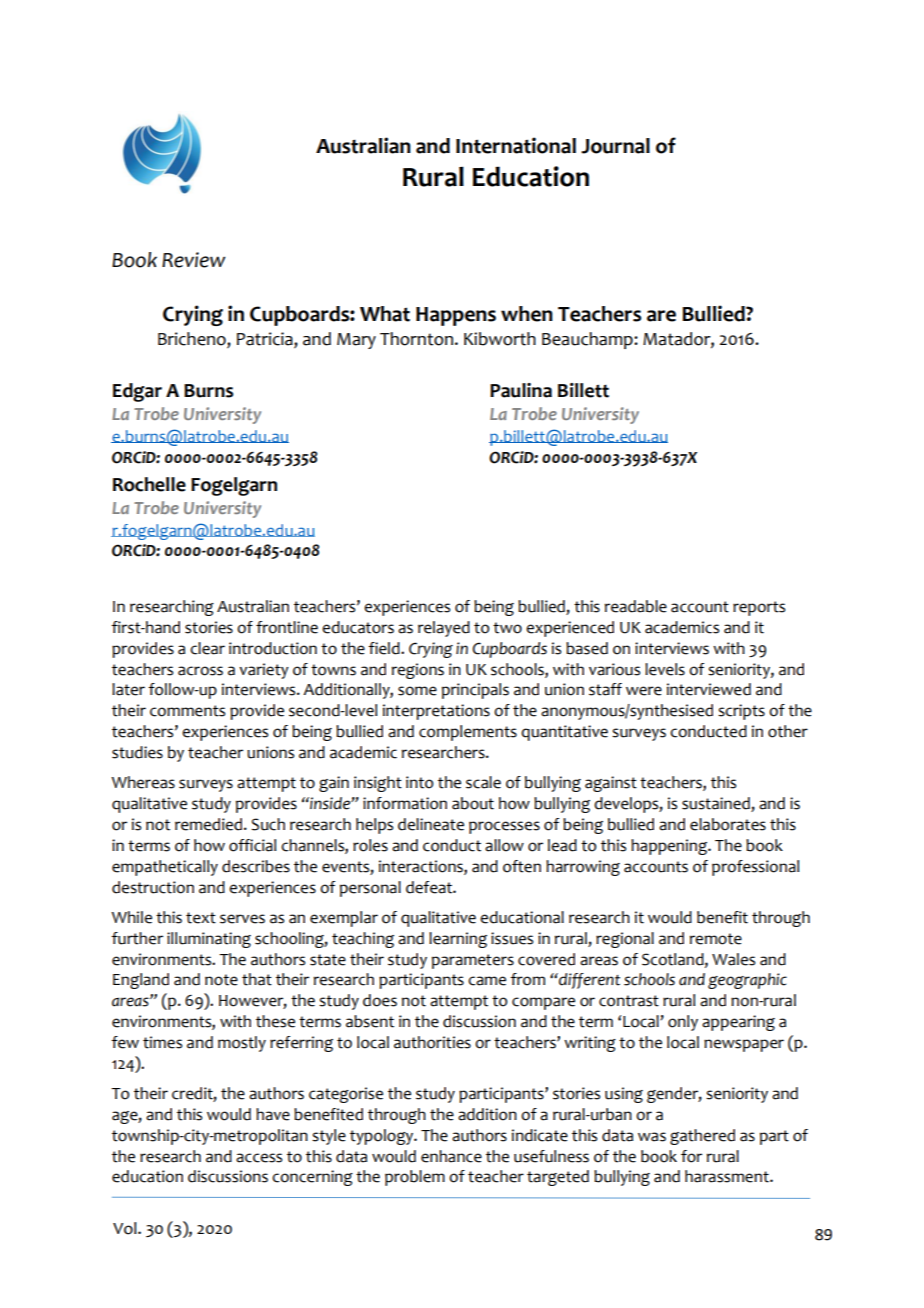  What do you see at coordinates (458, 940) in the page?
I see `learning` at bounding box center [458, 940].
